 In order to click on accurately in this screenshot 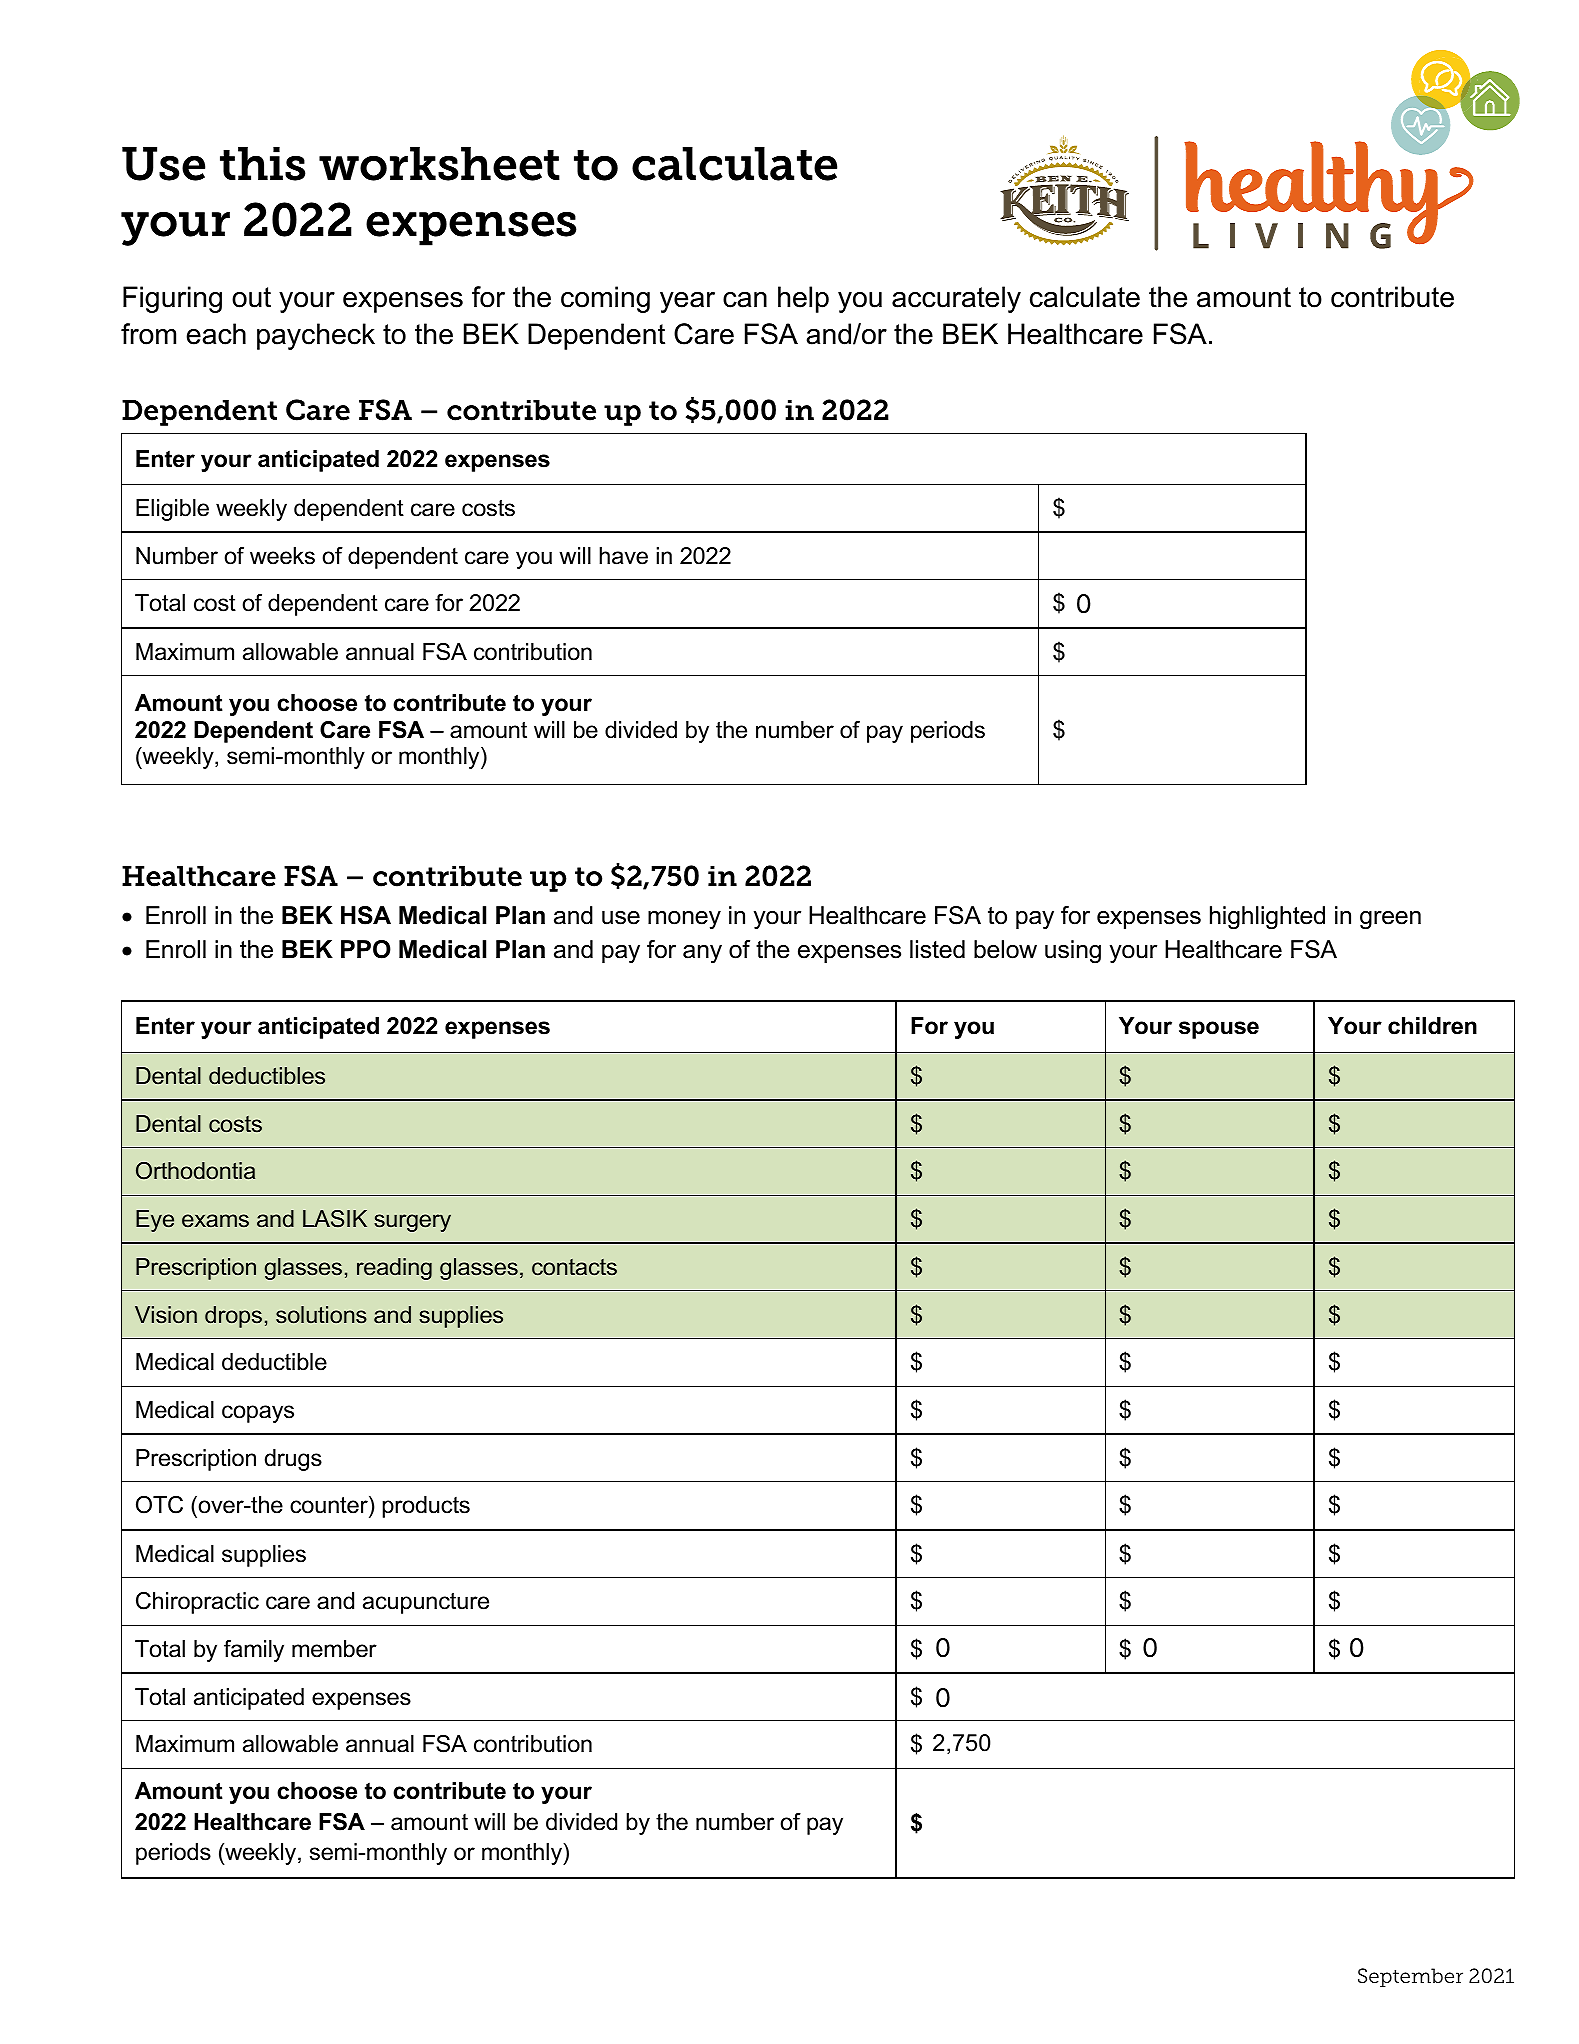, I will do `click(956, 299)`.
